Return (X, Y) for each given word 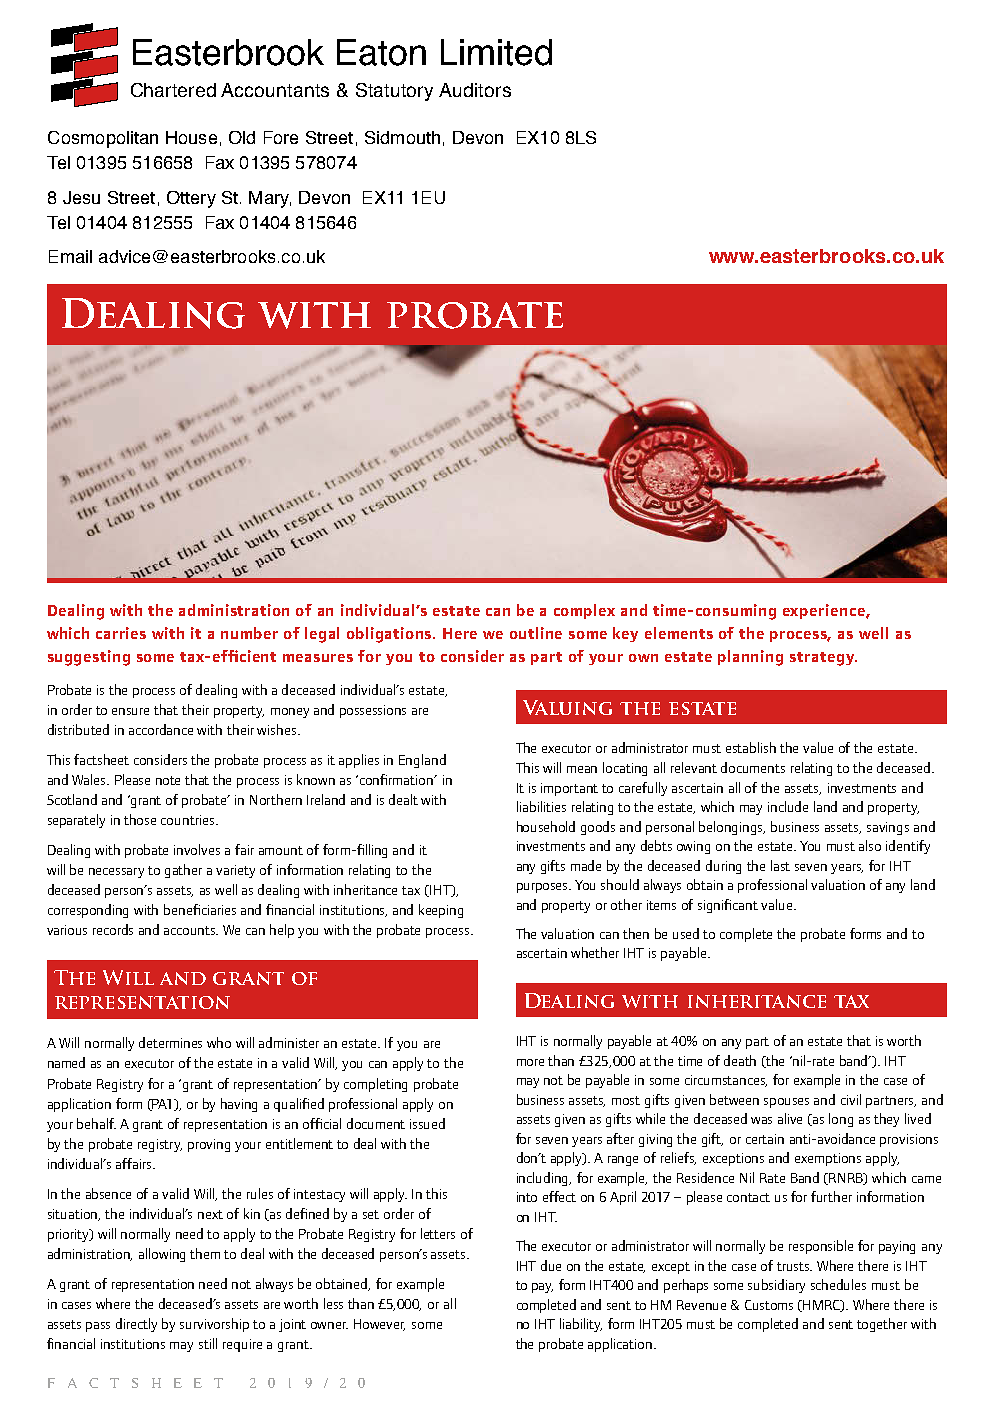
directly (136, 1325)
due (551, 1265)
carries (121, 633)
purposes (544, 888)
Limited (496, 52)
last (780, 865)
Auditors (475, 90)
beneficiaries (200, 909)
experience (825, 611)
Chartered (173, 90)
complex (584, 611)
